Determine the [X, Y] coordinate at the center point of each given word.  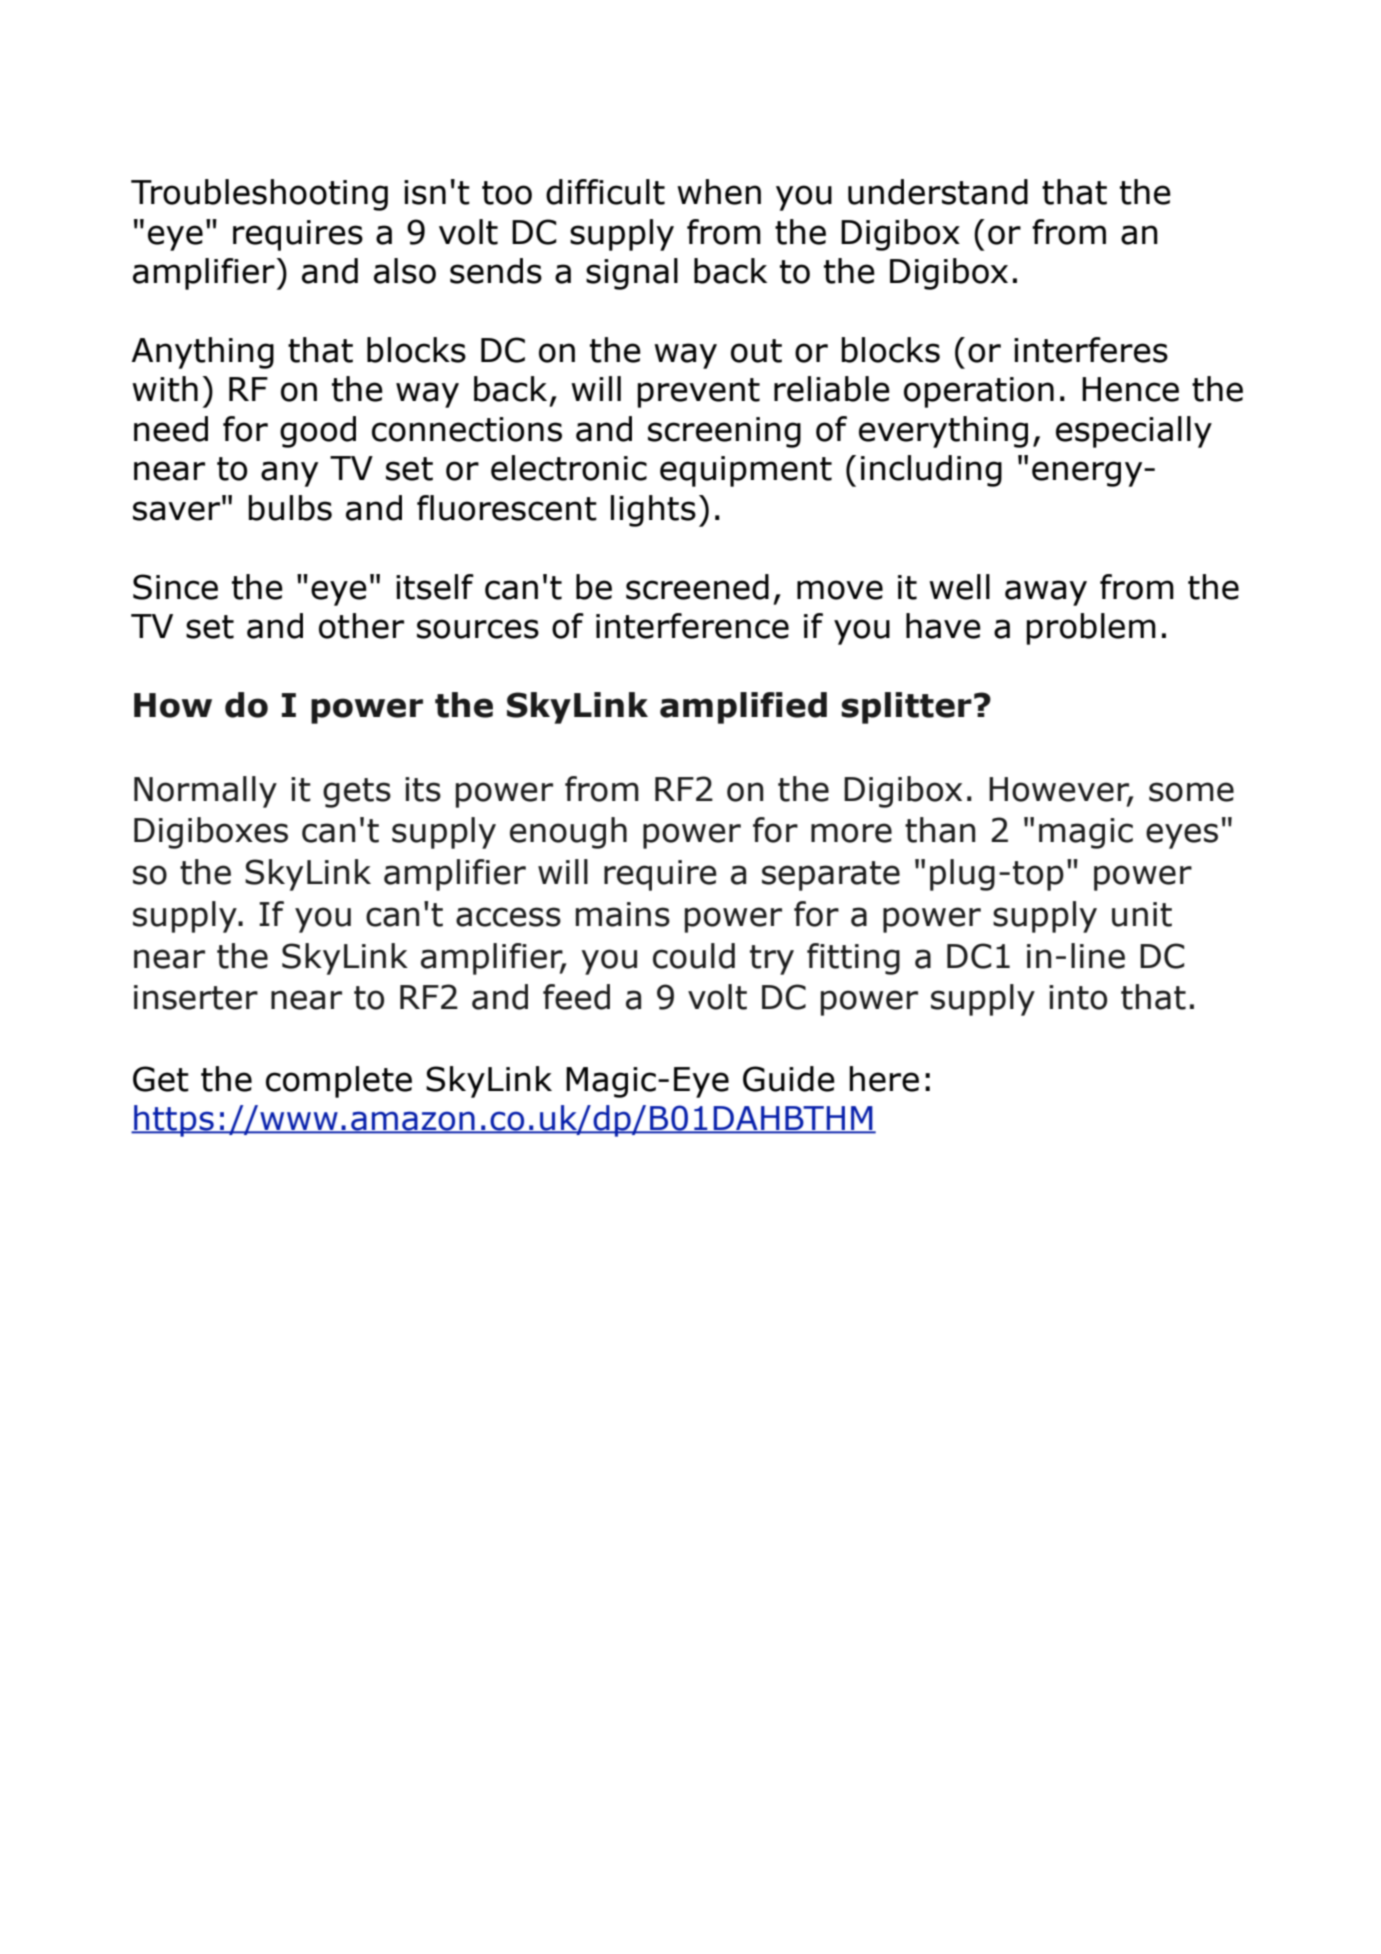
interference [692, 626]
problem [1091, 629]
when [719, 192]
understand [938, 192]
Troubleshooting [259, 195]
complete [339, 1082]
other [361, 626]
